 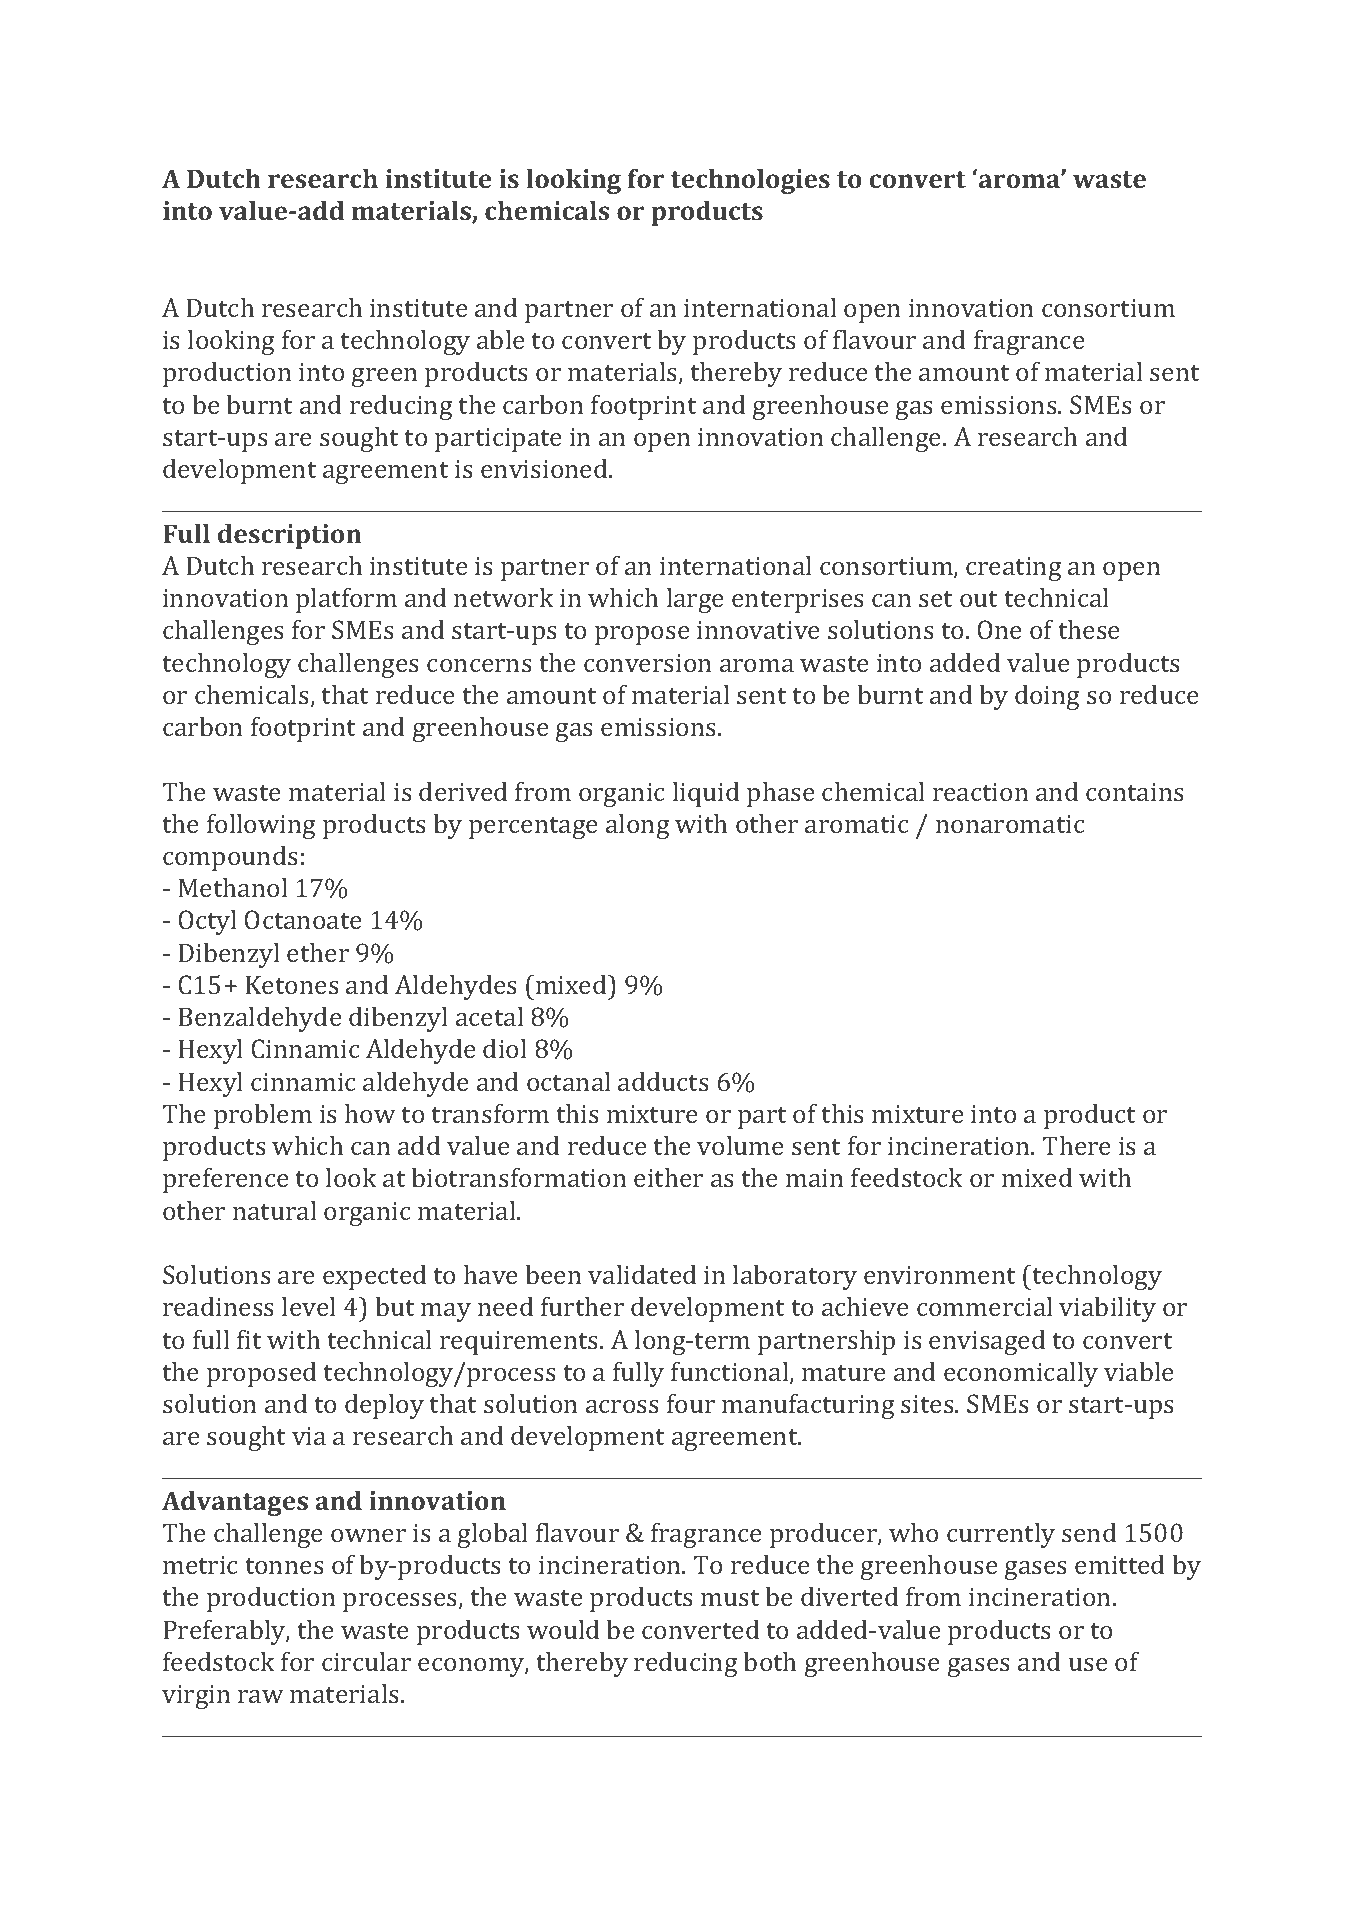 What do you see at coordinates (691, 1403) in the image?
I see `four` at bounding box center [691, 1403].
